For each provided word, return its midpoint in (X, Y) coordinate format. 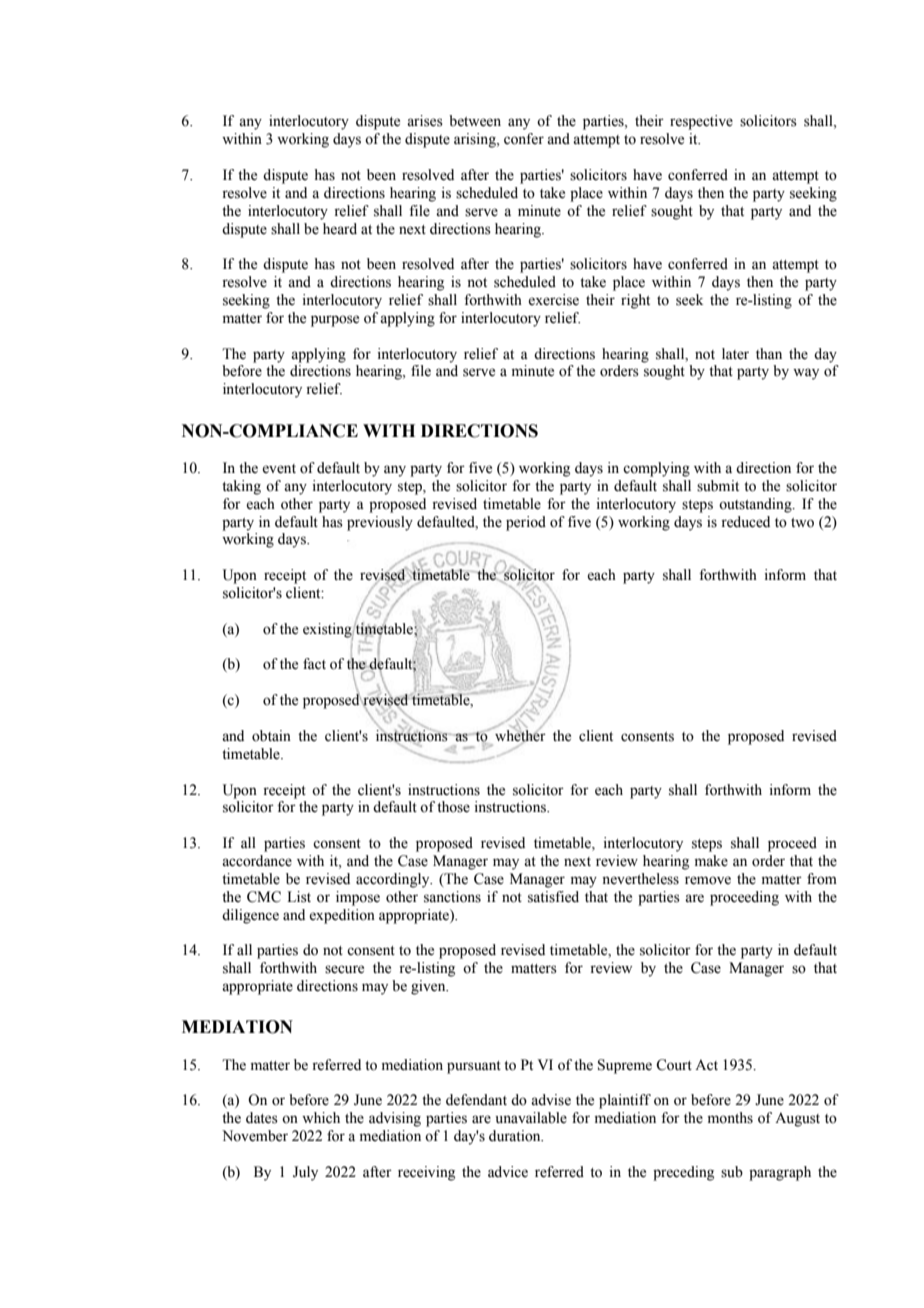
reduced (745, 522)
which (321, 1117)
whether (520, 736)
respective (701, 122)
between (475, 121)
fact (314, 663)
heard (340, 229)
